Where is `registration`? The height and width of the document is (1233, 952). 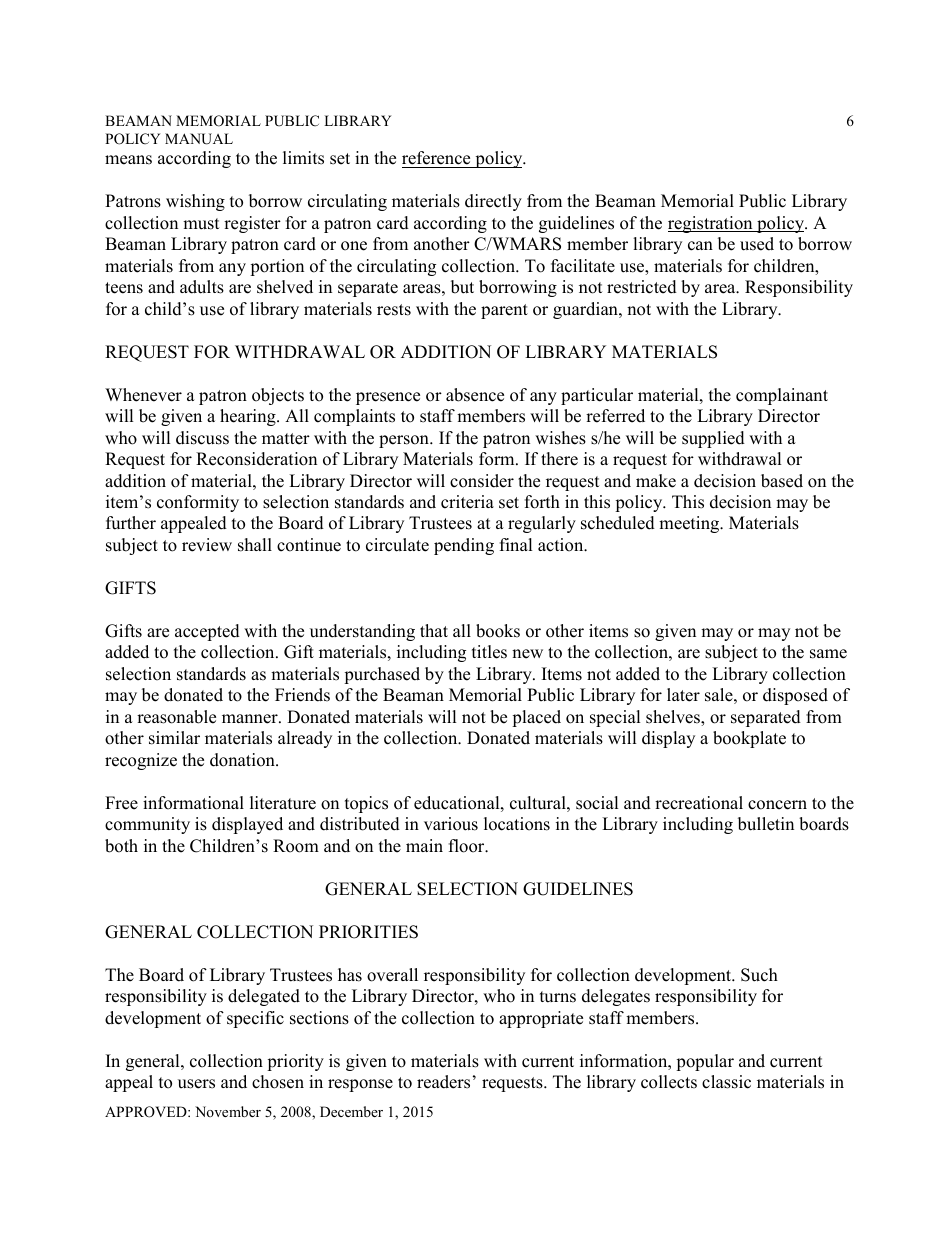
registration is located at coordinates (711, 224).
